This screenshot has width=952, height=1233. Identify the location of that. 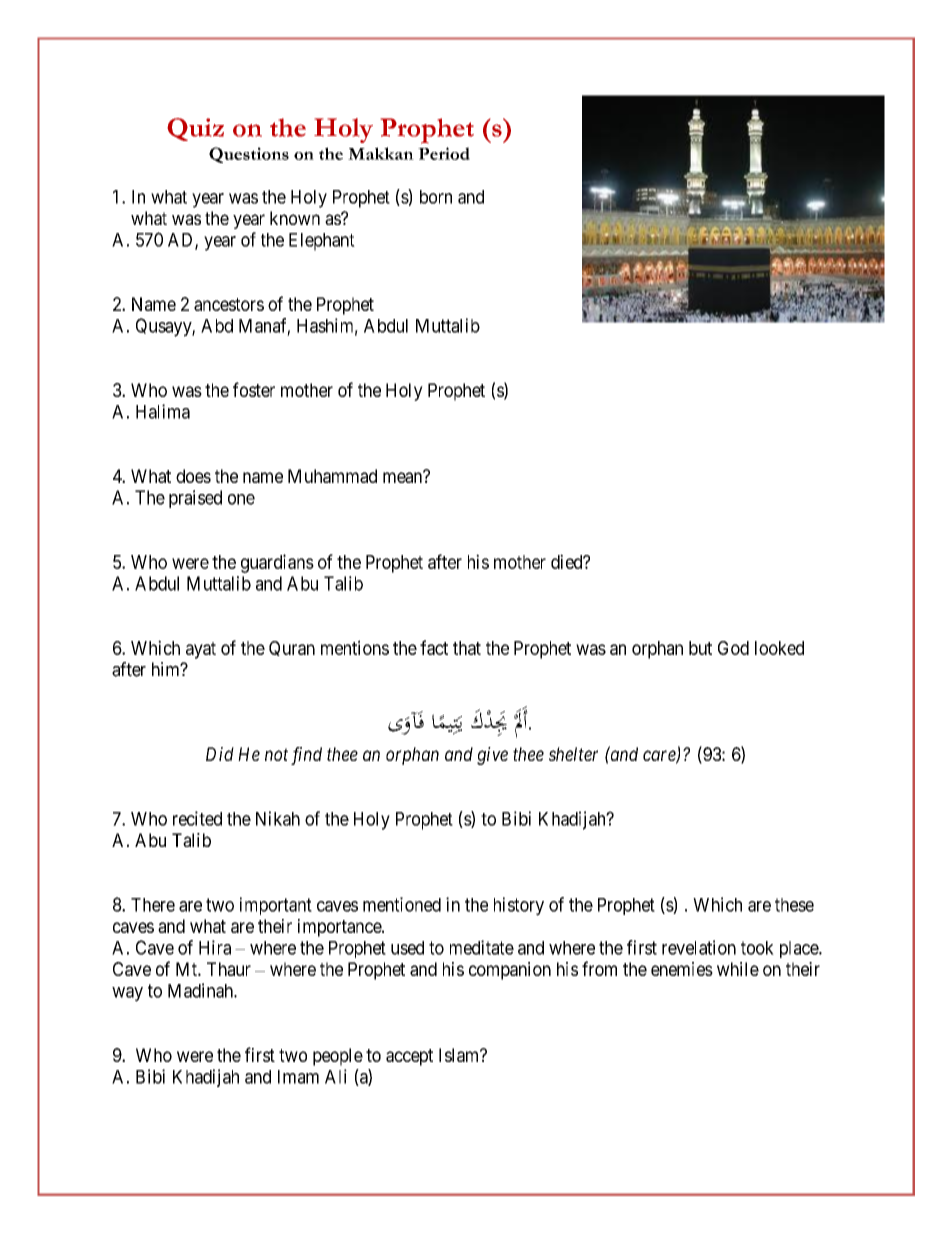
(467, 648).
